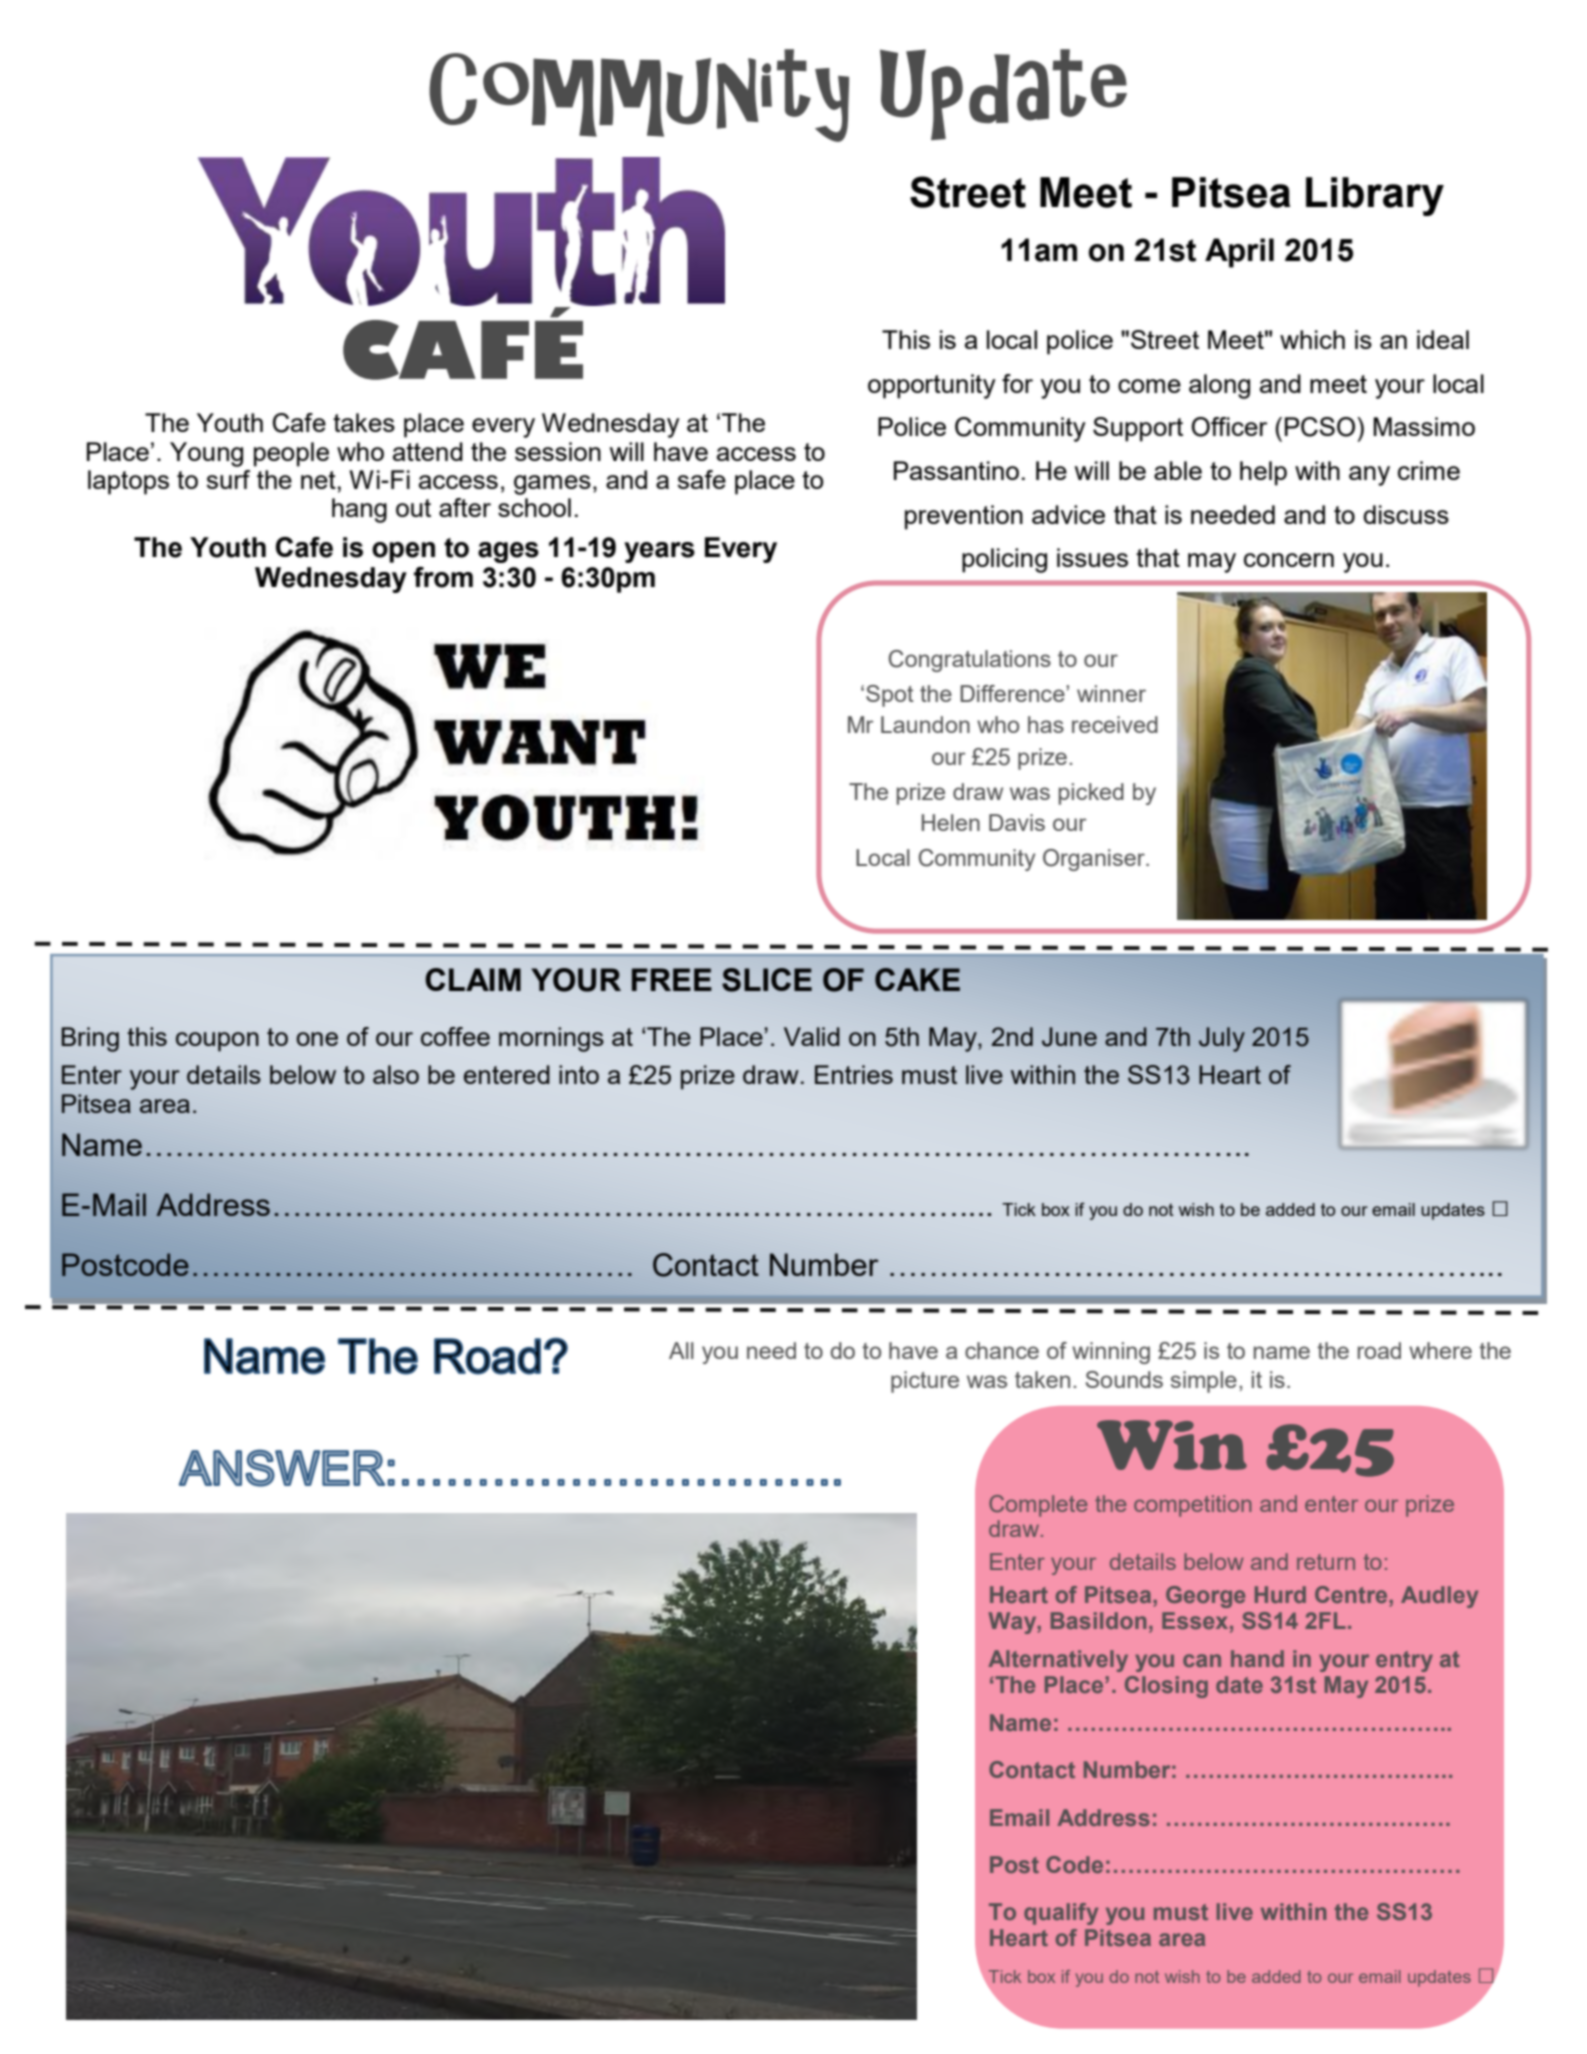 This screenshot has height=2054, width=1587. I want to click on road, so click(1379, 1350).
